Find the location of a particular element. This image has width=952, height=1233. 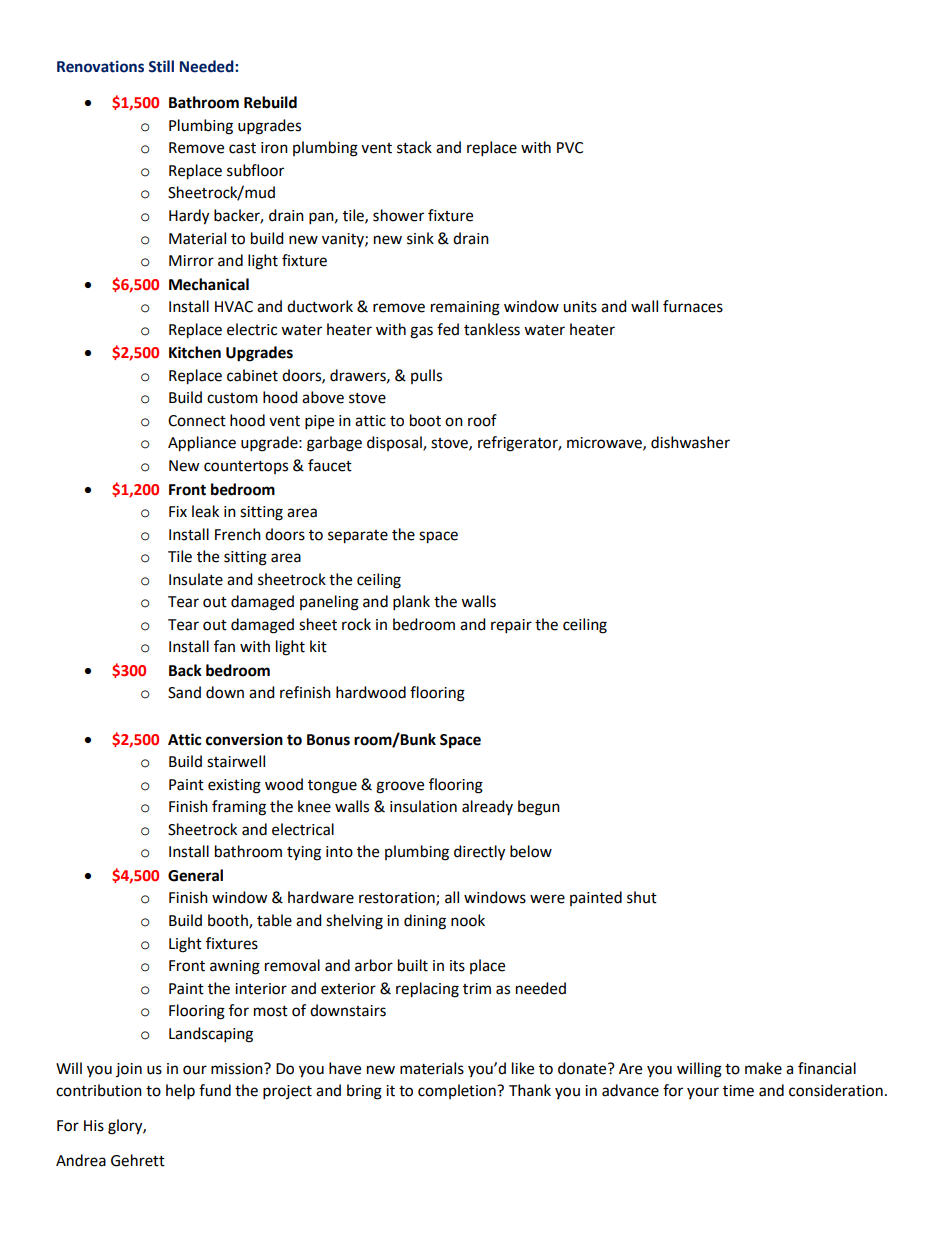

Insulate is located at coordinates (196, 579).
